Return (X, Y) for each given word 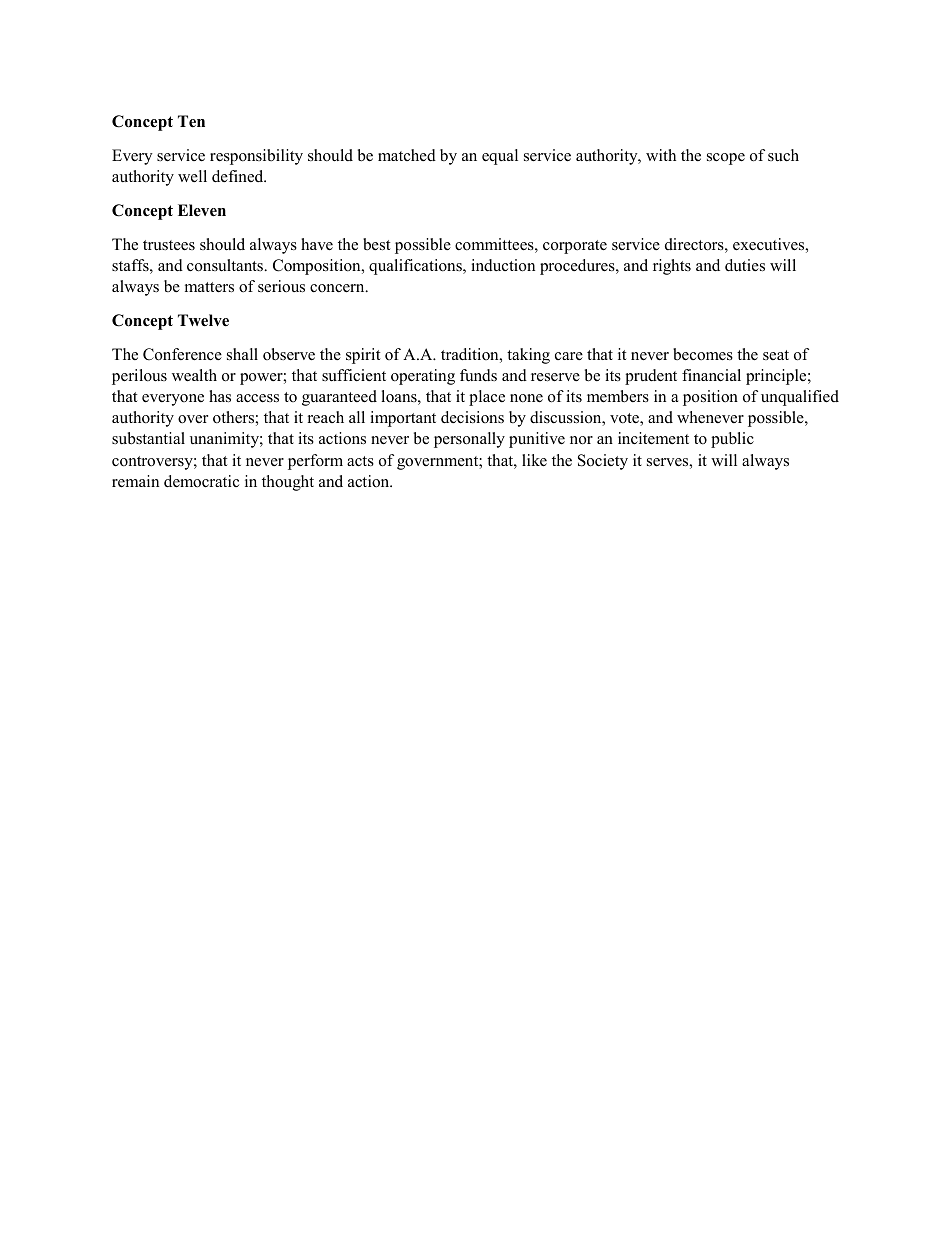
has (220, 396)
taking (528, 356)
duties (745, 265)
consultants (226, 265)
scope (726, 159)
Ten (191, 121)
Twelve (203, 320)
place (487, 398)
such (783, 155)
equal (500, 157)
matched (407, 155)
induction (503, 265)
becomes (703, 354)
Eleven (202, 210)
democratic (201, 481)
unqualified (800, 398)
